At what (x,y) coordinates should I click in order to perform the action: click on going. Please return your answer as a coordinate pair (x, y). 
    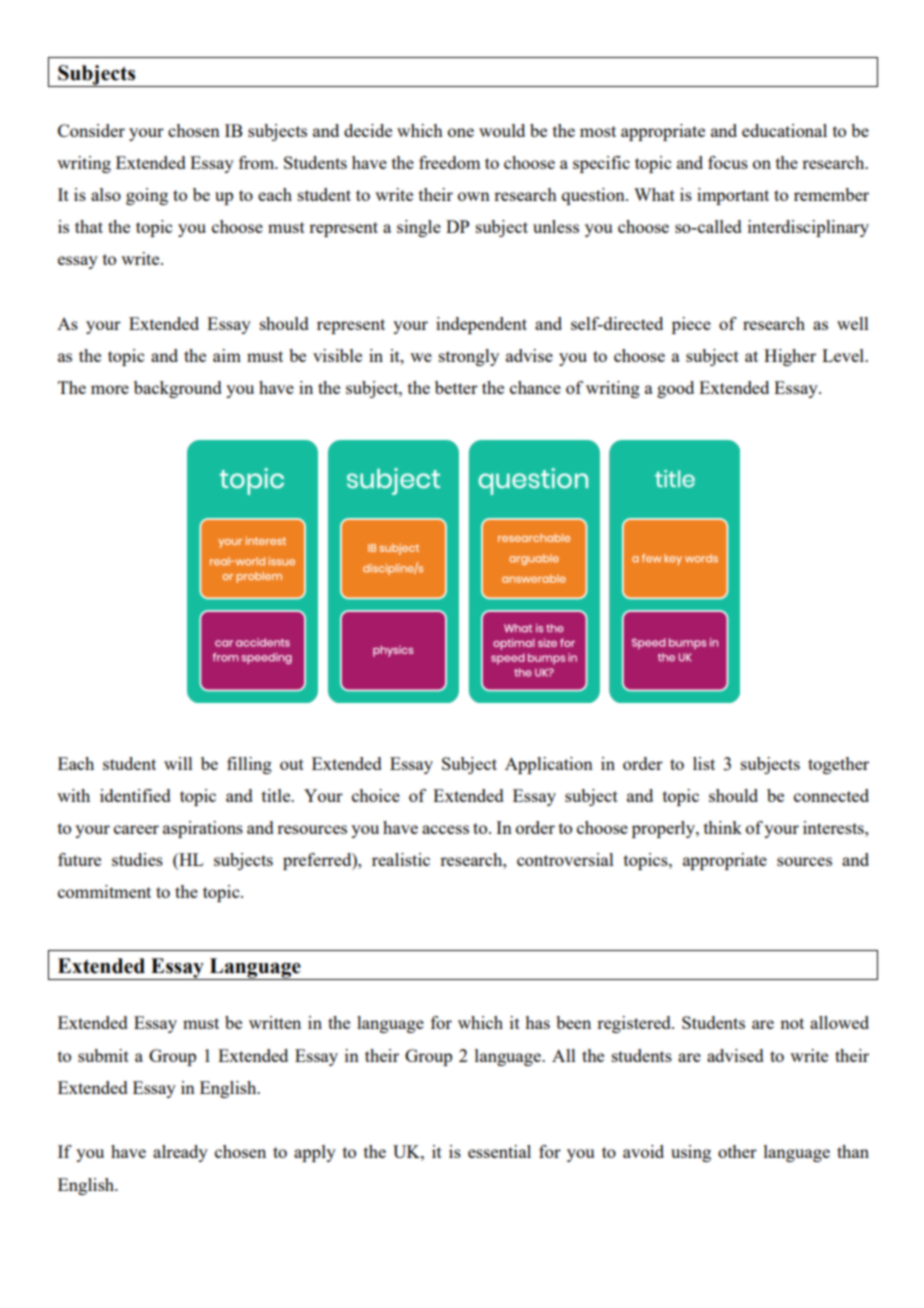
    Looking at the image, I should click on (147, 196).
